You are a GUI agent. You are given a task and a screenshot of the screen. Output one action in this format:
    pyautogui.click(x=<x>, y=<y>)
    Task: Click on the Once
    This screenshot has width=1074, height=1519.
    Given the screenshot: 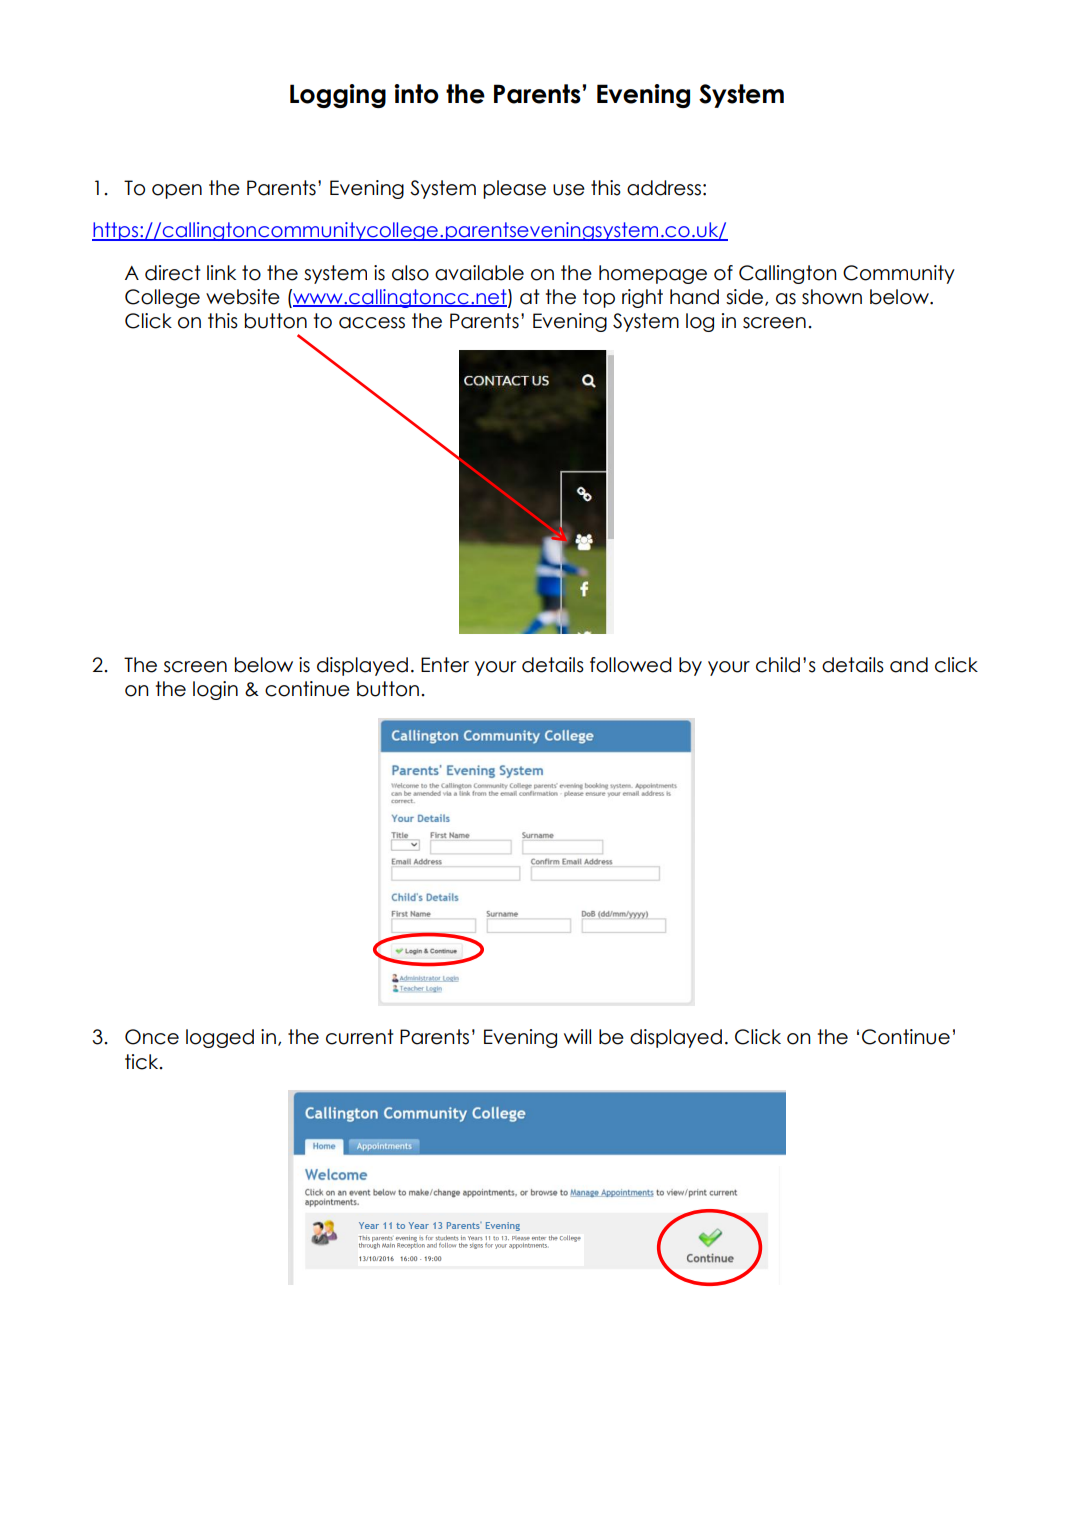 What is the action you would take?
    pyautogui.click(x=152, y=1037)
